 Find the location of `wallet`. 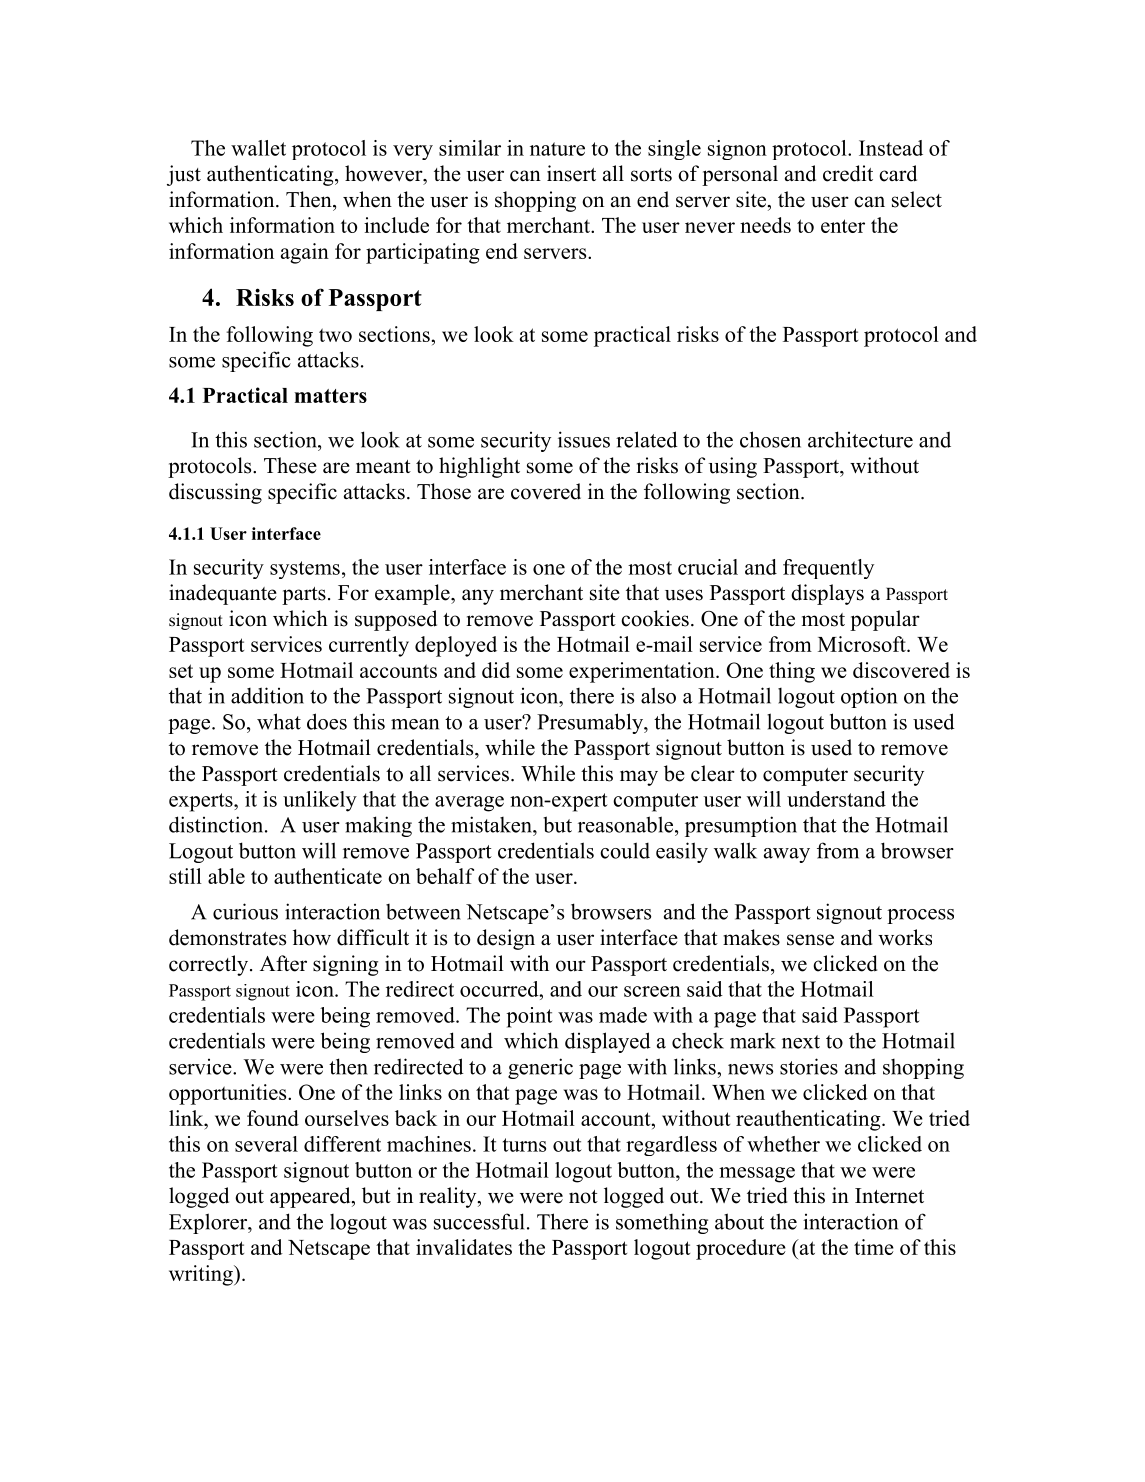

wallet is located at coordinates (258, 148).
